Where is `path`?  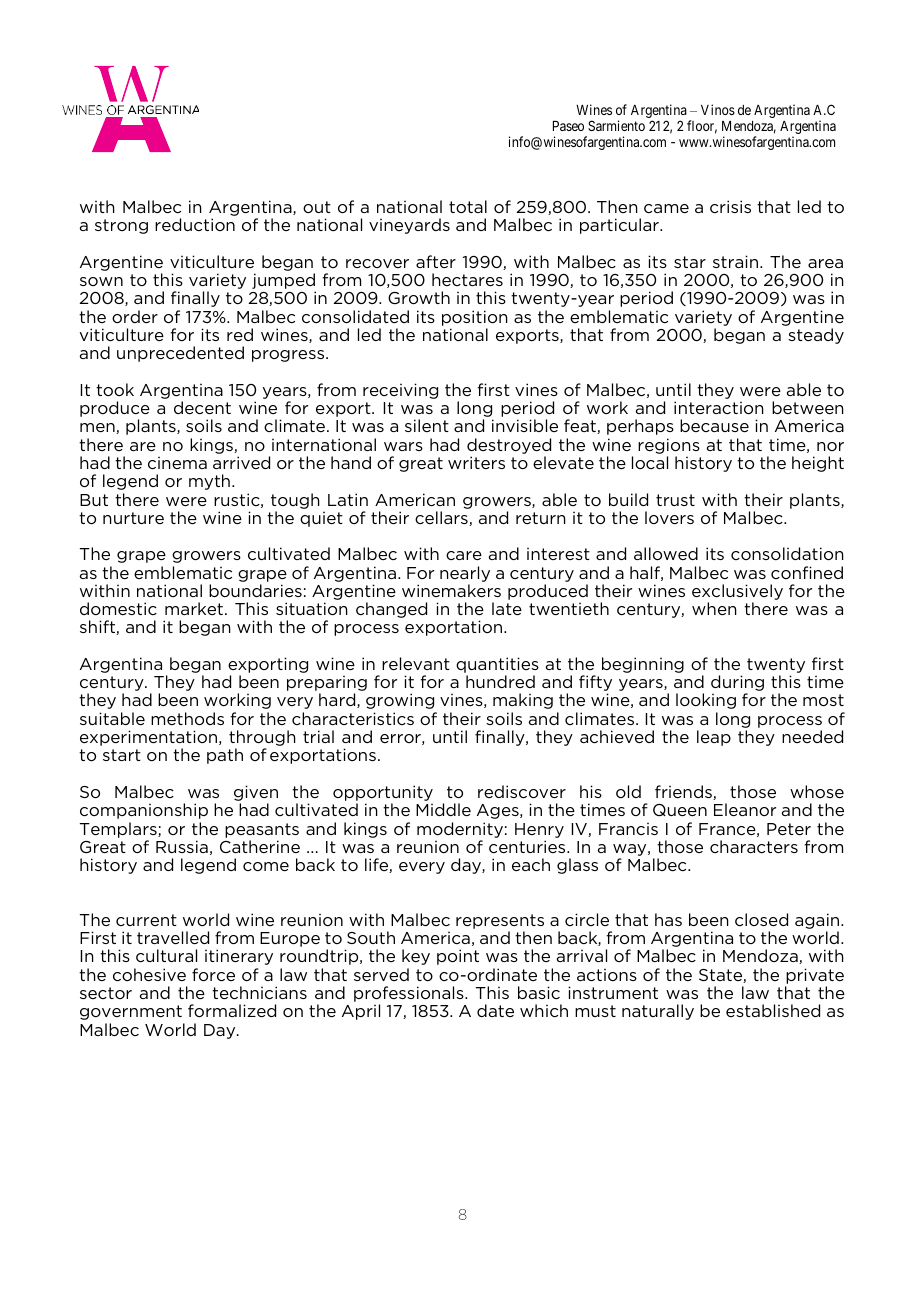
path is located at coordinates (225, 756).
